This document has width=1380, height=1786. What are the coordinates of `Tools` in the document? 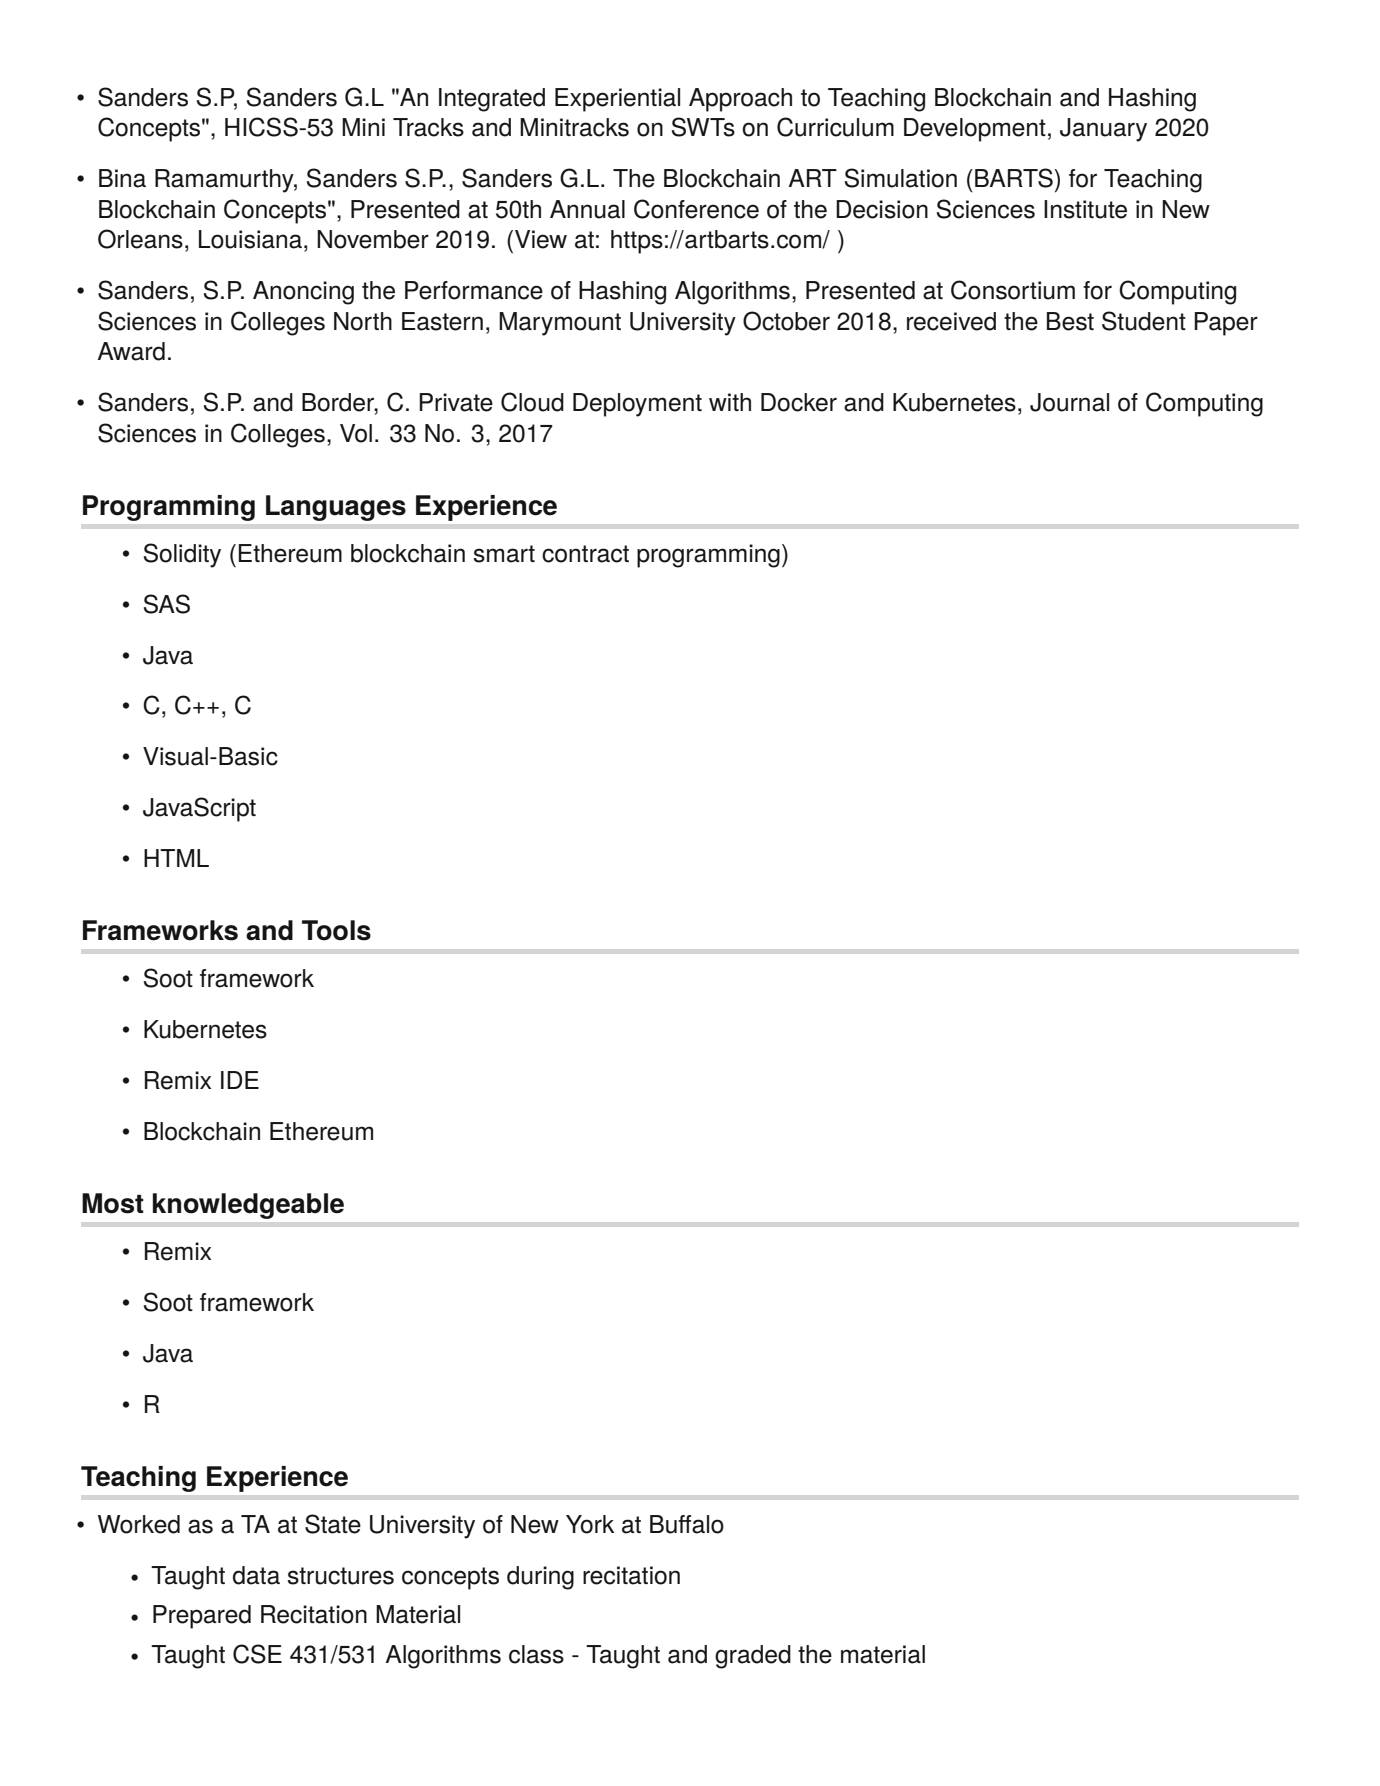 It's located at (336, 930).
